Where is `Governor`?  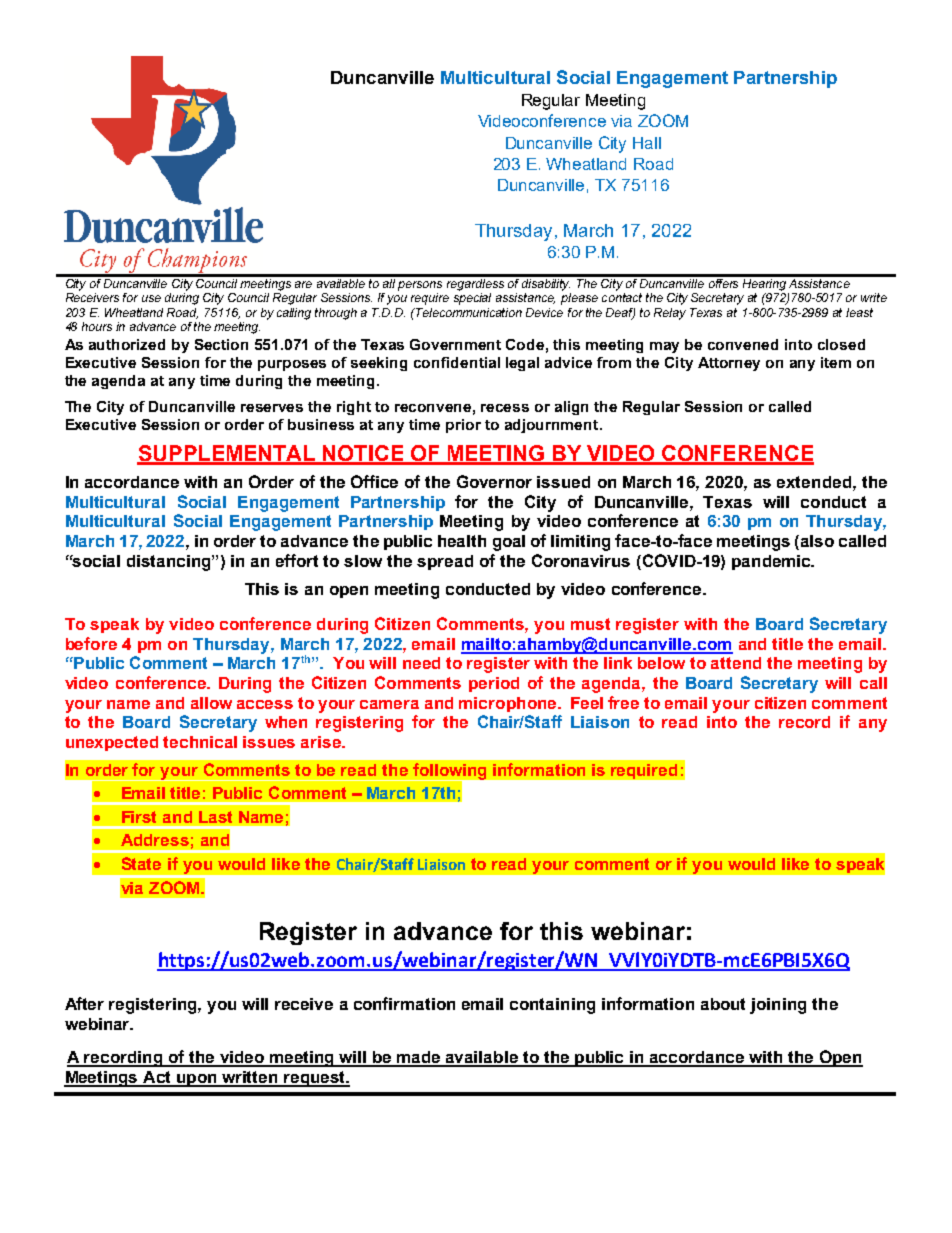 Governor is located at coordinates (494, 481).
